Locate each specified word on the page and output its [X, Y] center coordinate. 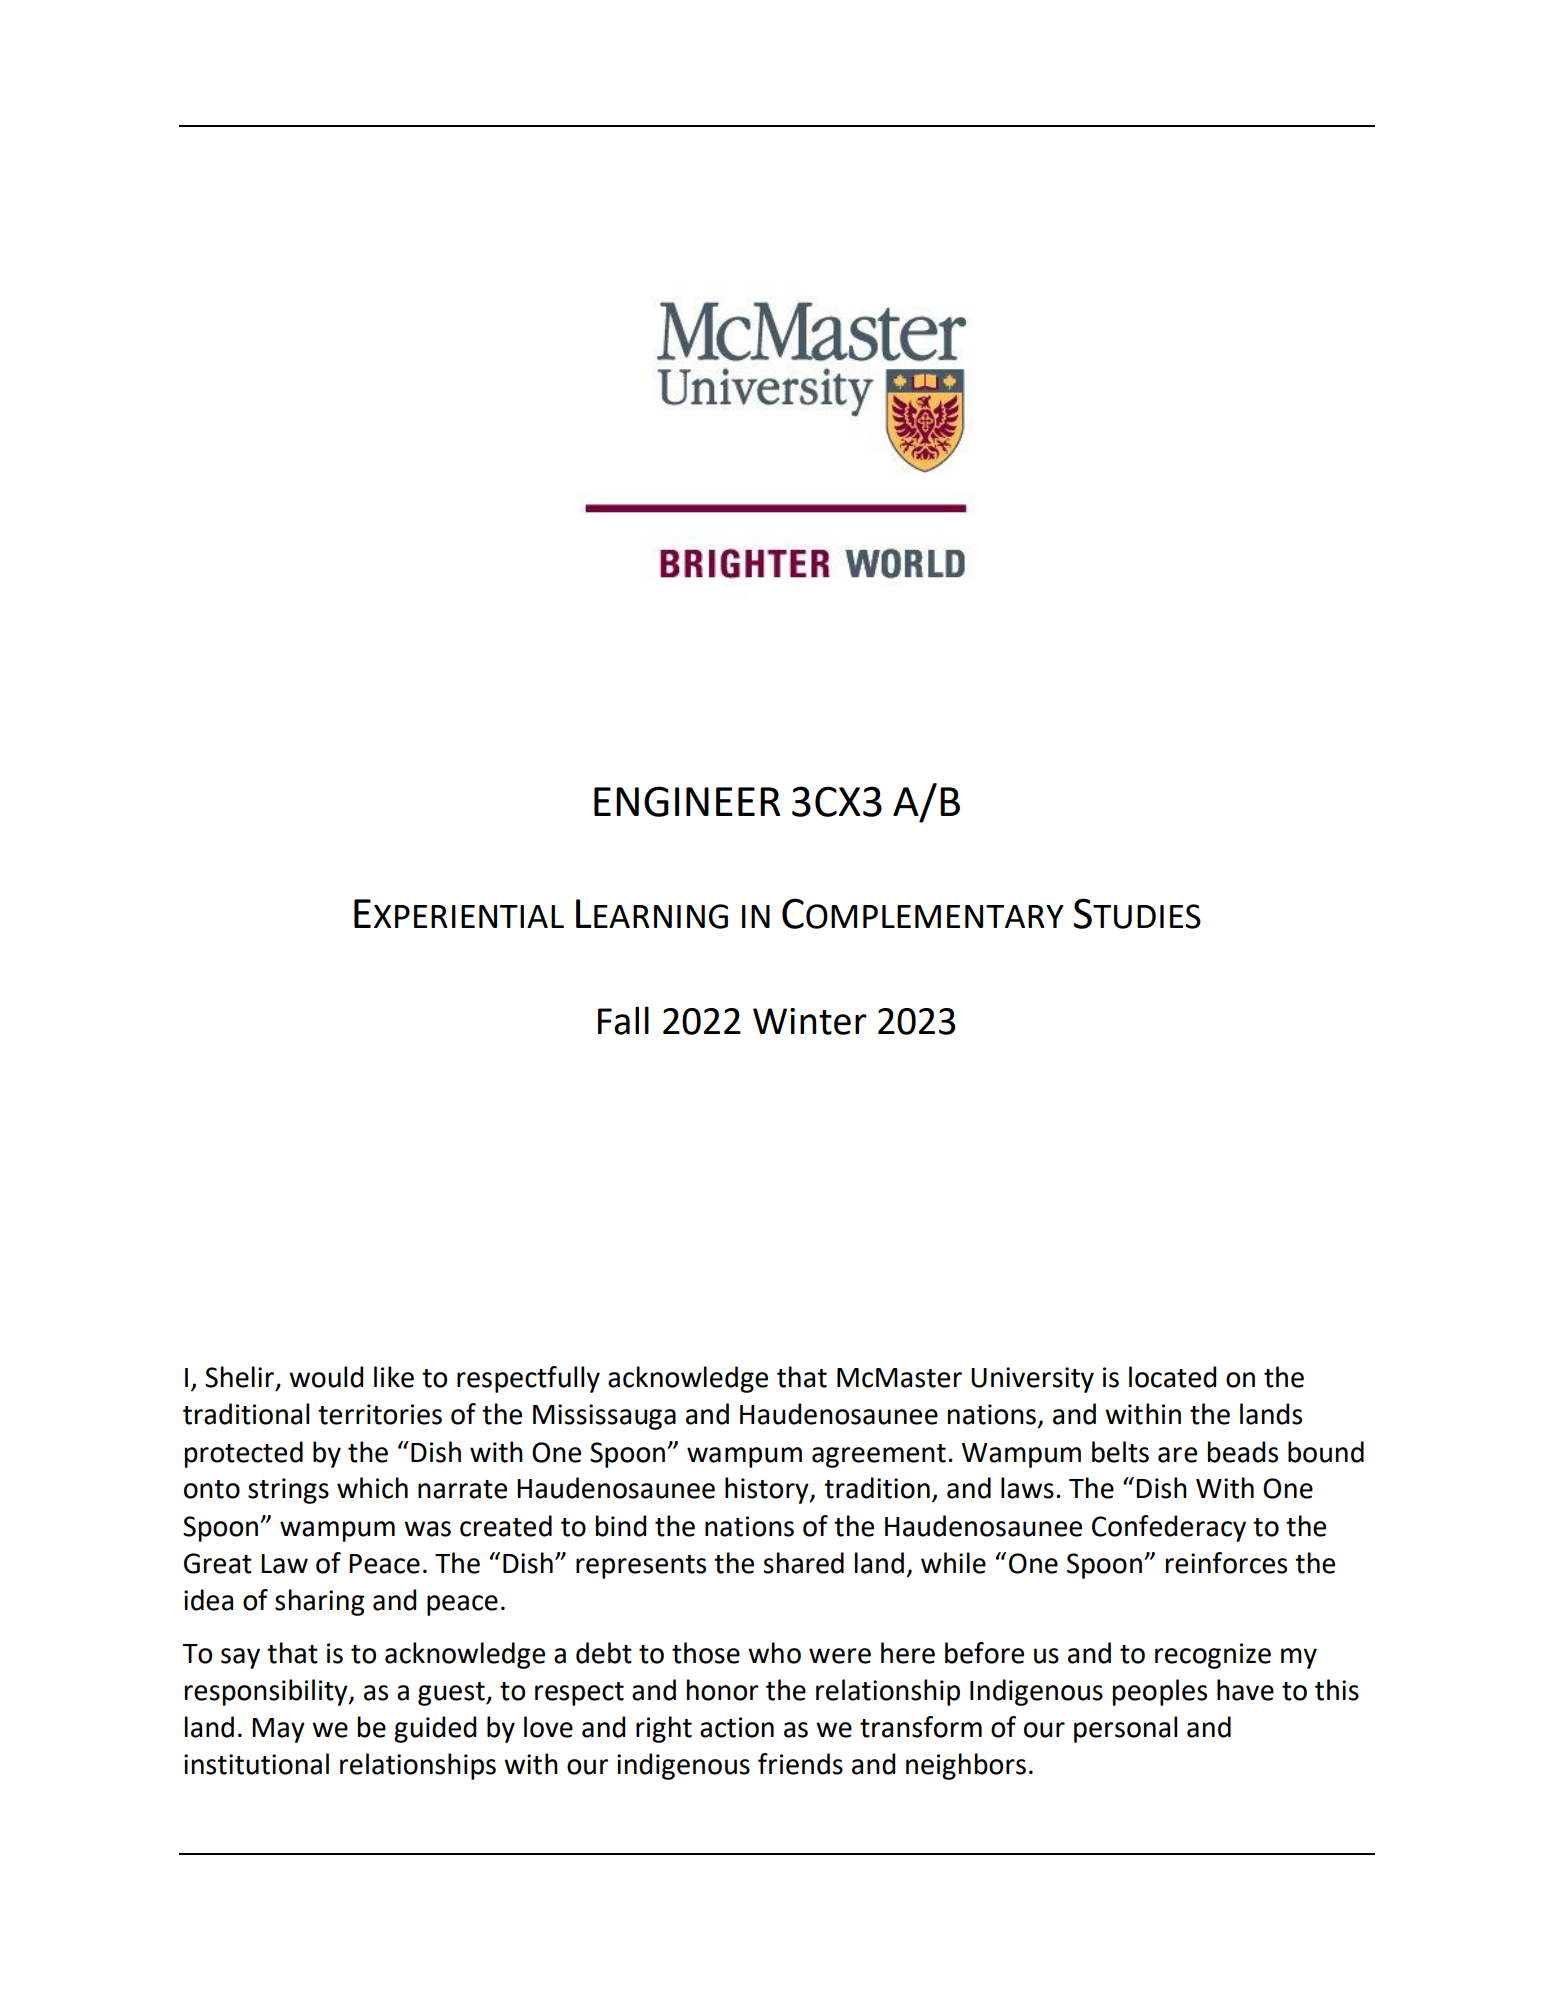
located [1172, 1377]
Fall [623, 1020]
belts [1120, 1452]
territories [380, 1414]
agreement [879, 1456]
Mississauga [604, 1417]
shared [803, 1563]
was [427, 1529]
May [278, 1730]
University [1032, 1380]
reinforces [1226, 1563]
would [326, 1377]
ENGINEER [687, 801]
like [394, 1377]
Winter [810, 1021]
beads [1243, 1452]
